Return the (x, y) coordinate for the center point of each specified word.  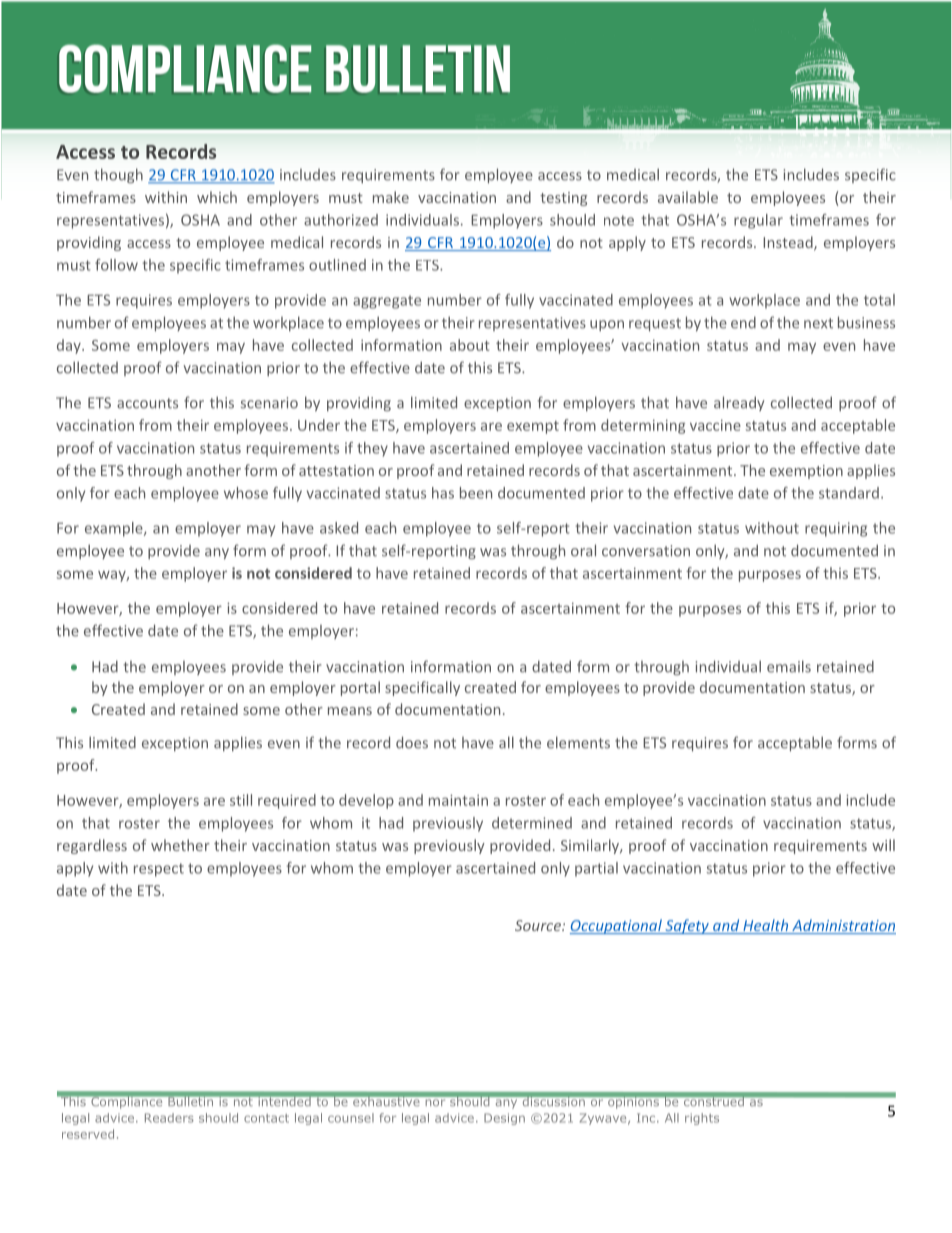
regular (758, 221)
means (350, 711)
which (217, 197)
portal (360, 688)
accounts (147, 403)
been (476, 493)
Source (539, 925)
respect (159, 870)
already (739, 403)
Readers (169, 1118)
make (391, 197)
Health (766, 926)
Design (504, 1119)
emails (789, 666)
